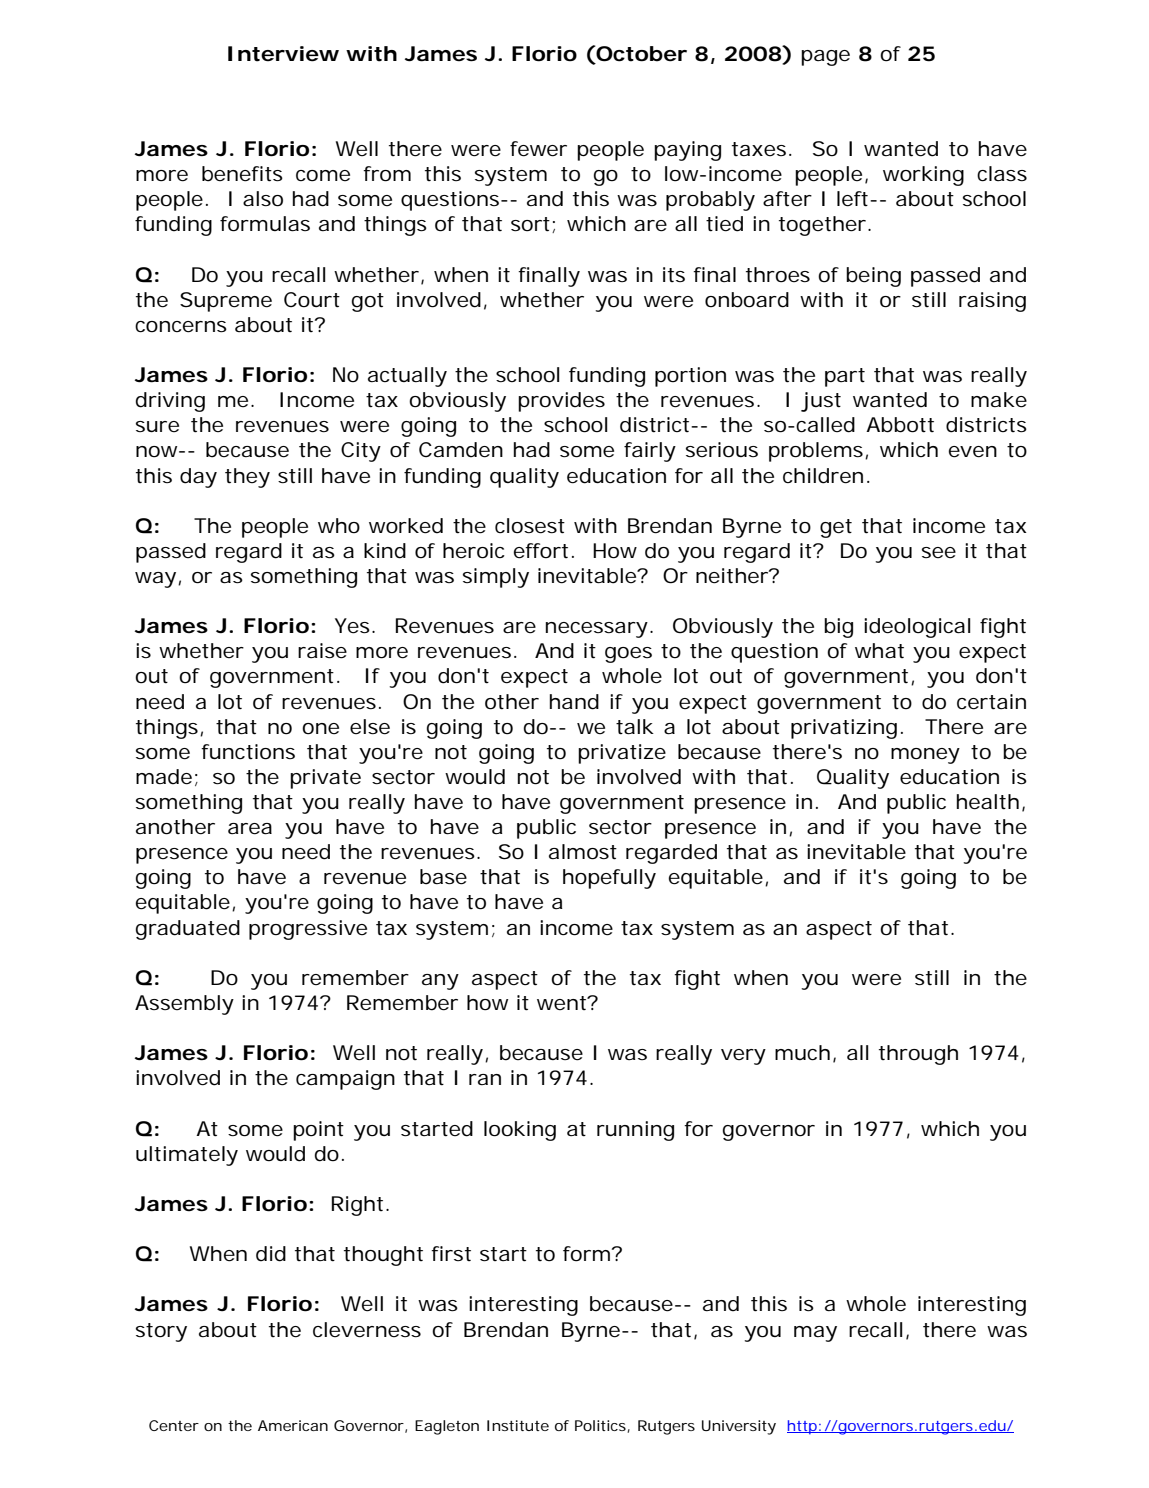 Image resolution: width=1149 pixels, height=1488 pixels. I want to click on American, so click(293, 1425).
